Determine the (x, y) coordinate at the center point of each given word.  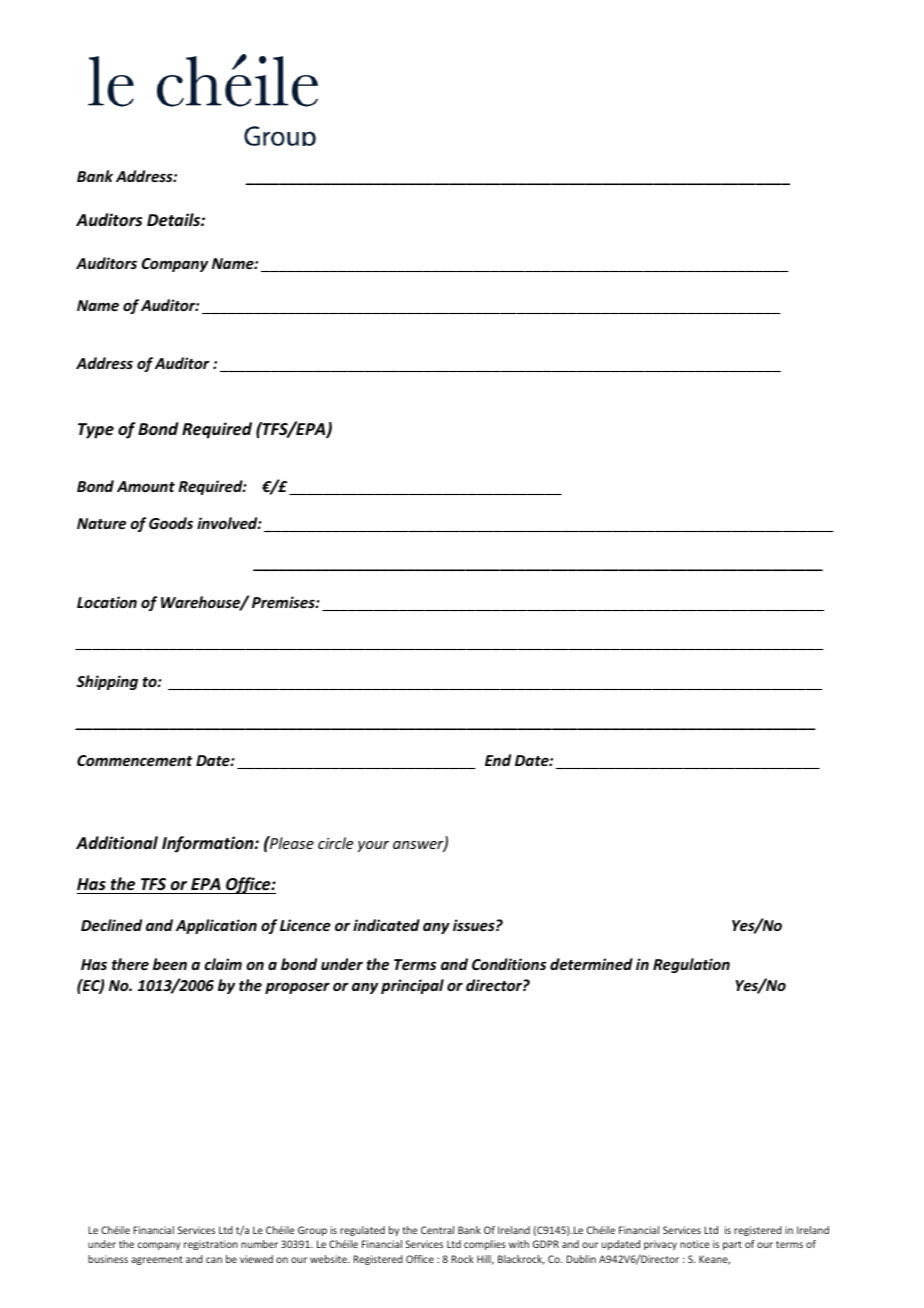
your (373, 846)
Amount (146, 486)
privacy (660, 1245)
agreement (157, 1260)
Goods (171, 523)
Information (209, 844)
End (498, 760)
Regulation (691, 965)
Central (437, 1230)
